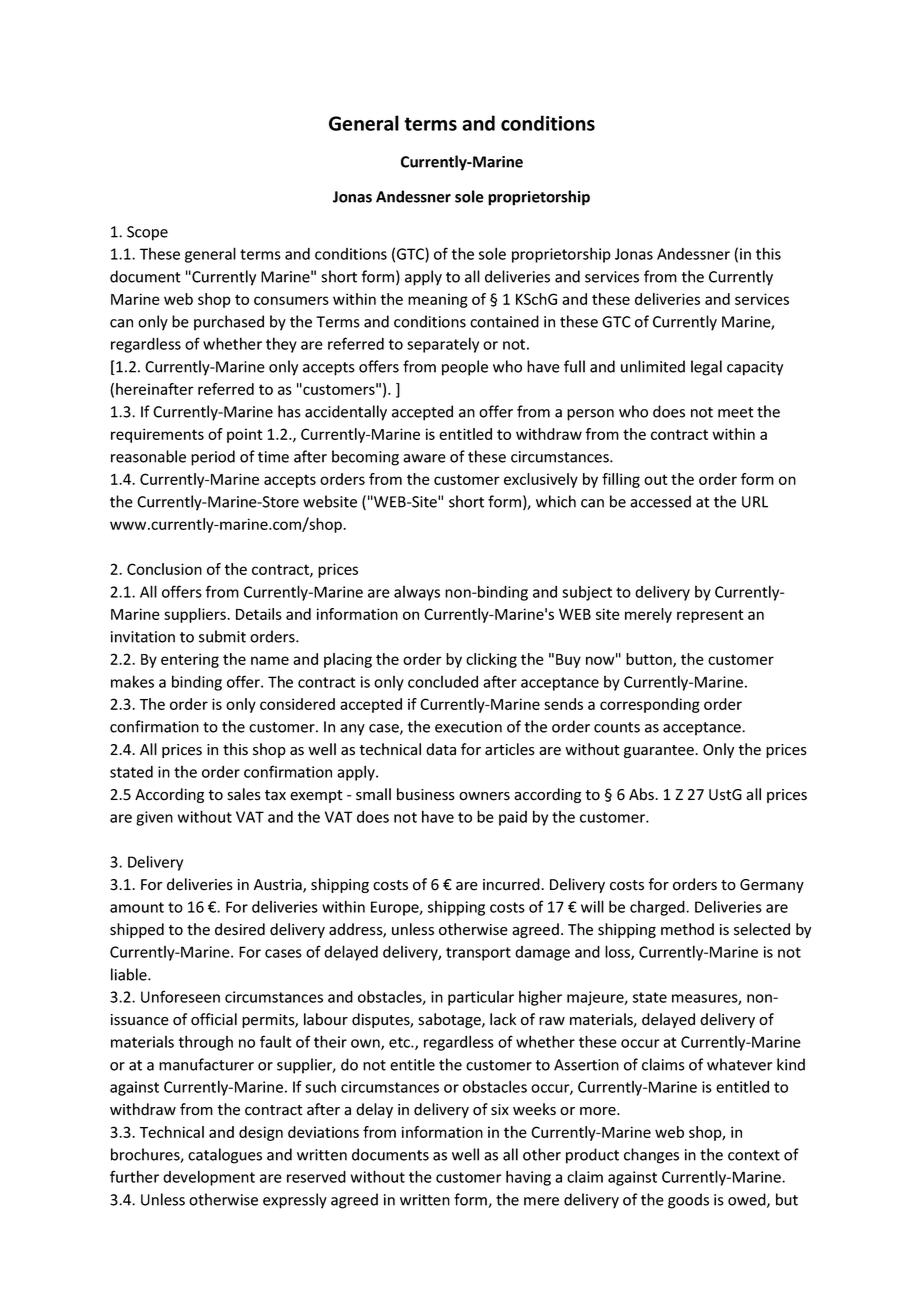  What do you see at coordinates (706, 368) in the screenshot?
I see `legal` at bounding box center [706, 368].
